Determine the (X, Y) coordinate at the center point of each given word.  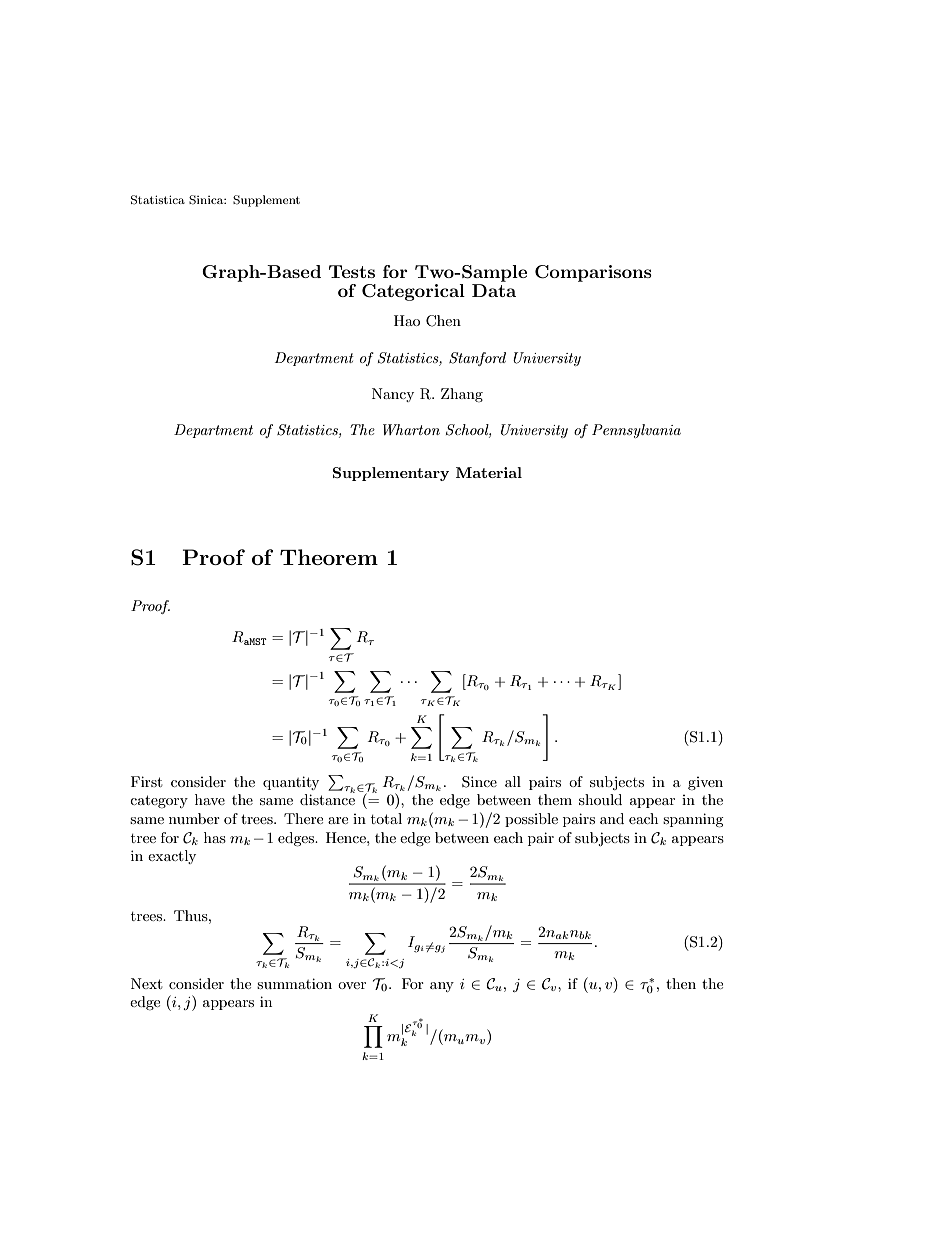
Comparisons (593, 273)
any (442, 987)
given (705, 783)
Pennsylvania (636, 431)
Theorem (329, 557)
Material (489, 472)
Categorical (413, 292)
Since (479, 782)
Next (146, 983)
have (210, 799)
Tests (352, 271)
